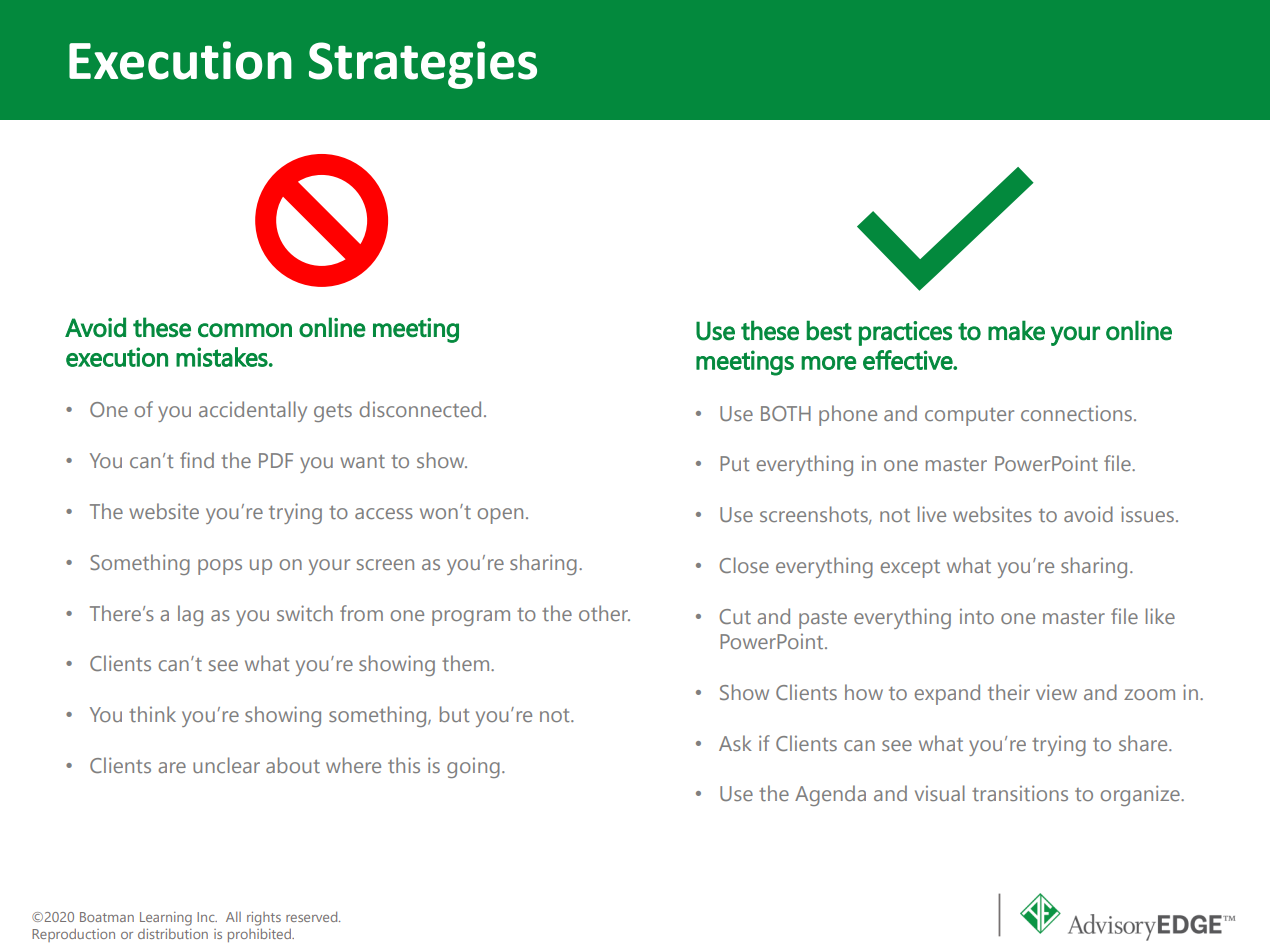  Describe the element at coordinates (1016, 330) in the document. I see `make` at that location.
